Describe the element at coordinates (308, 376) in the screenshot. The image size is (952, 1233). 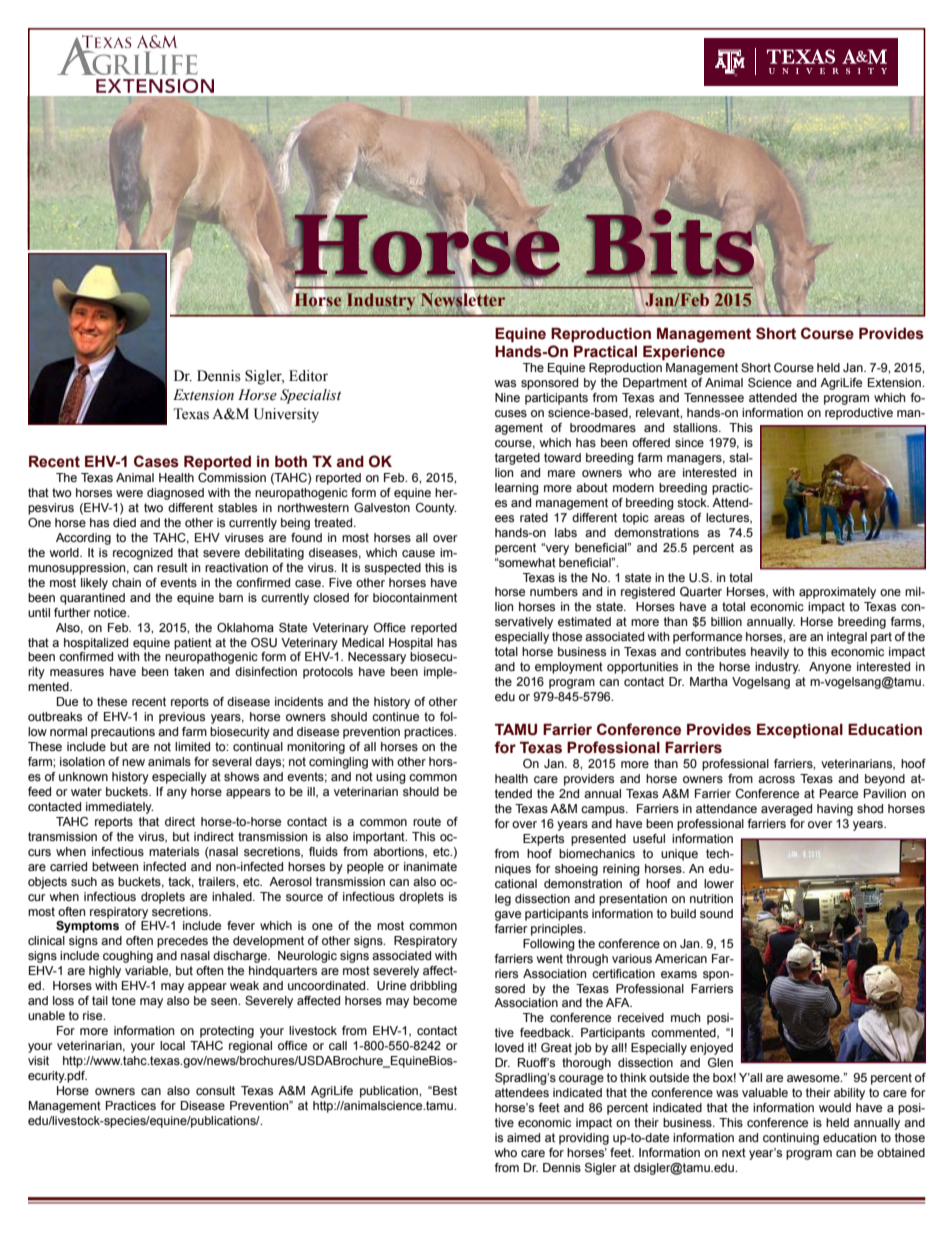
I see `Editor` at that location.
